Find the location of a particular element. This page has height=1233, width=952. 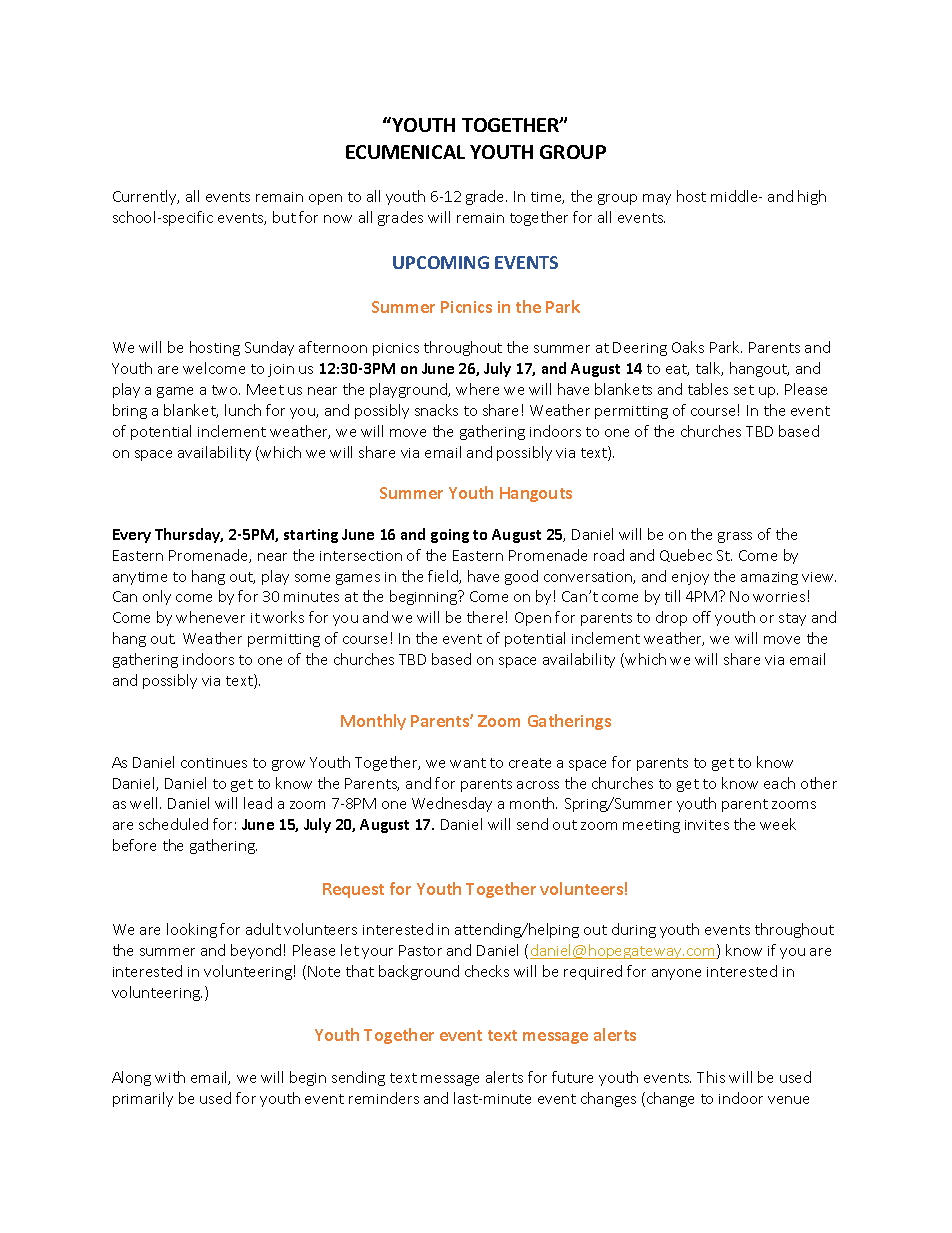

going is located at coordinates (450, 536).
